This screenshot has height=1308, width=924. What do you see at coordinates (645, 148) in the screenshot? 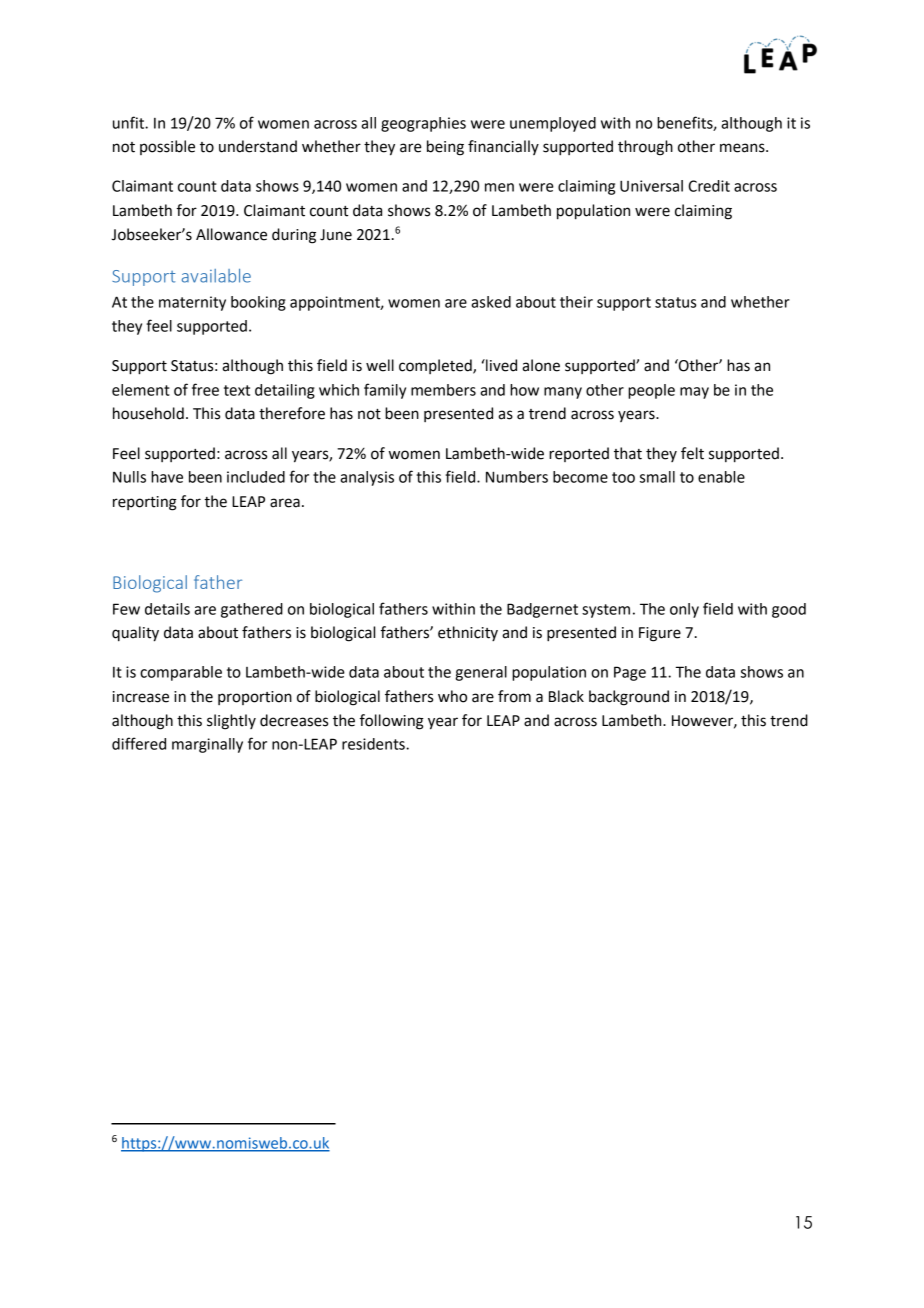
I see `through` at bounding box center [645, 148].
